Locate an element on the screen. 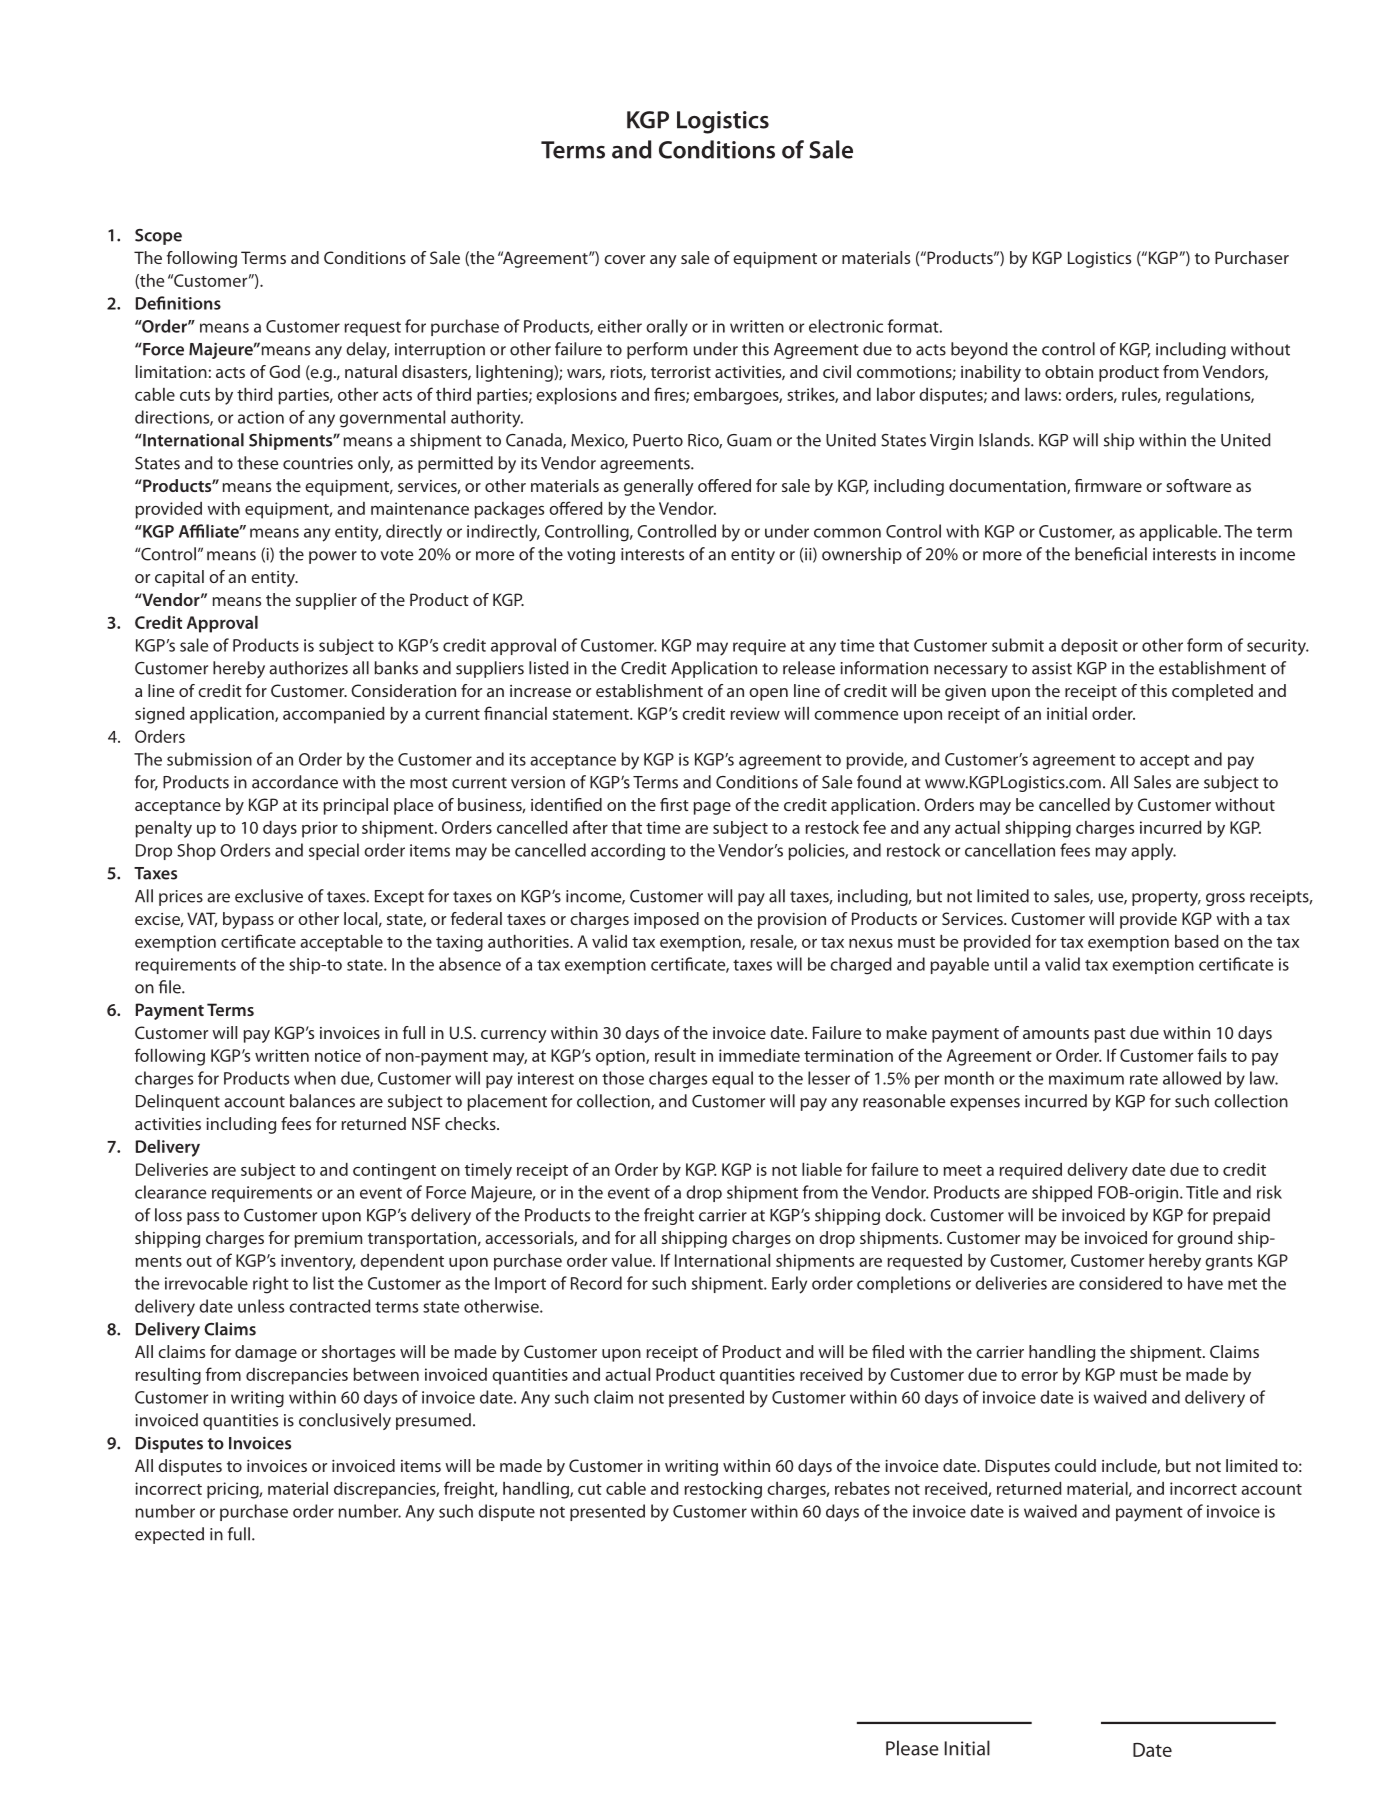 This screenshot has height=1805, width=1395. rebates is located at coordinates (862, 1488).
